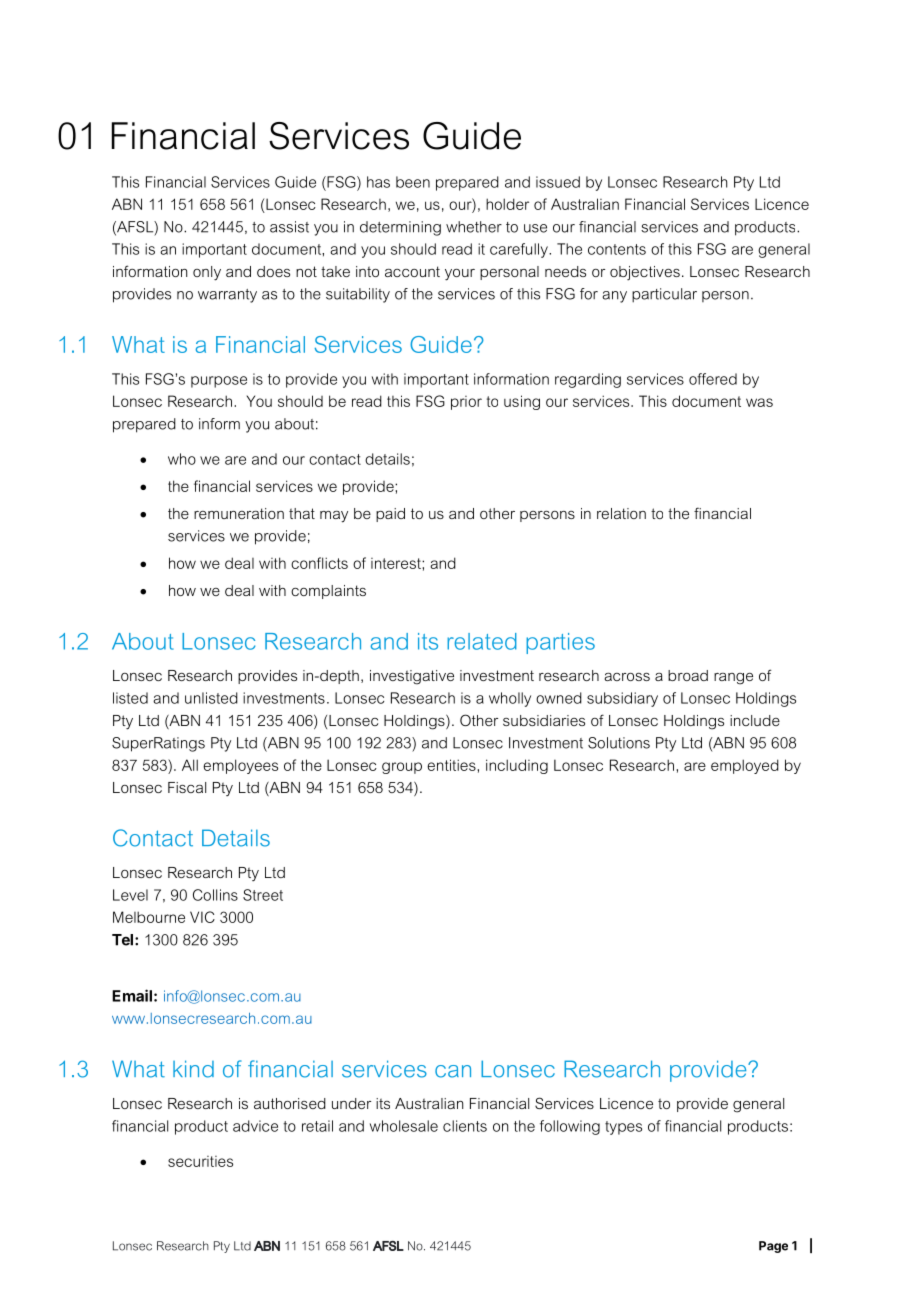 The image size is (924, 1308). Describe the element at coordinates (215, 895) in the page. I see `Collins` at that location.
